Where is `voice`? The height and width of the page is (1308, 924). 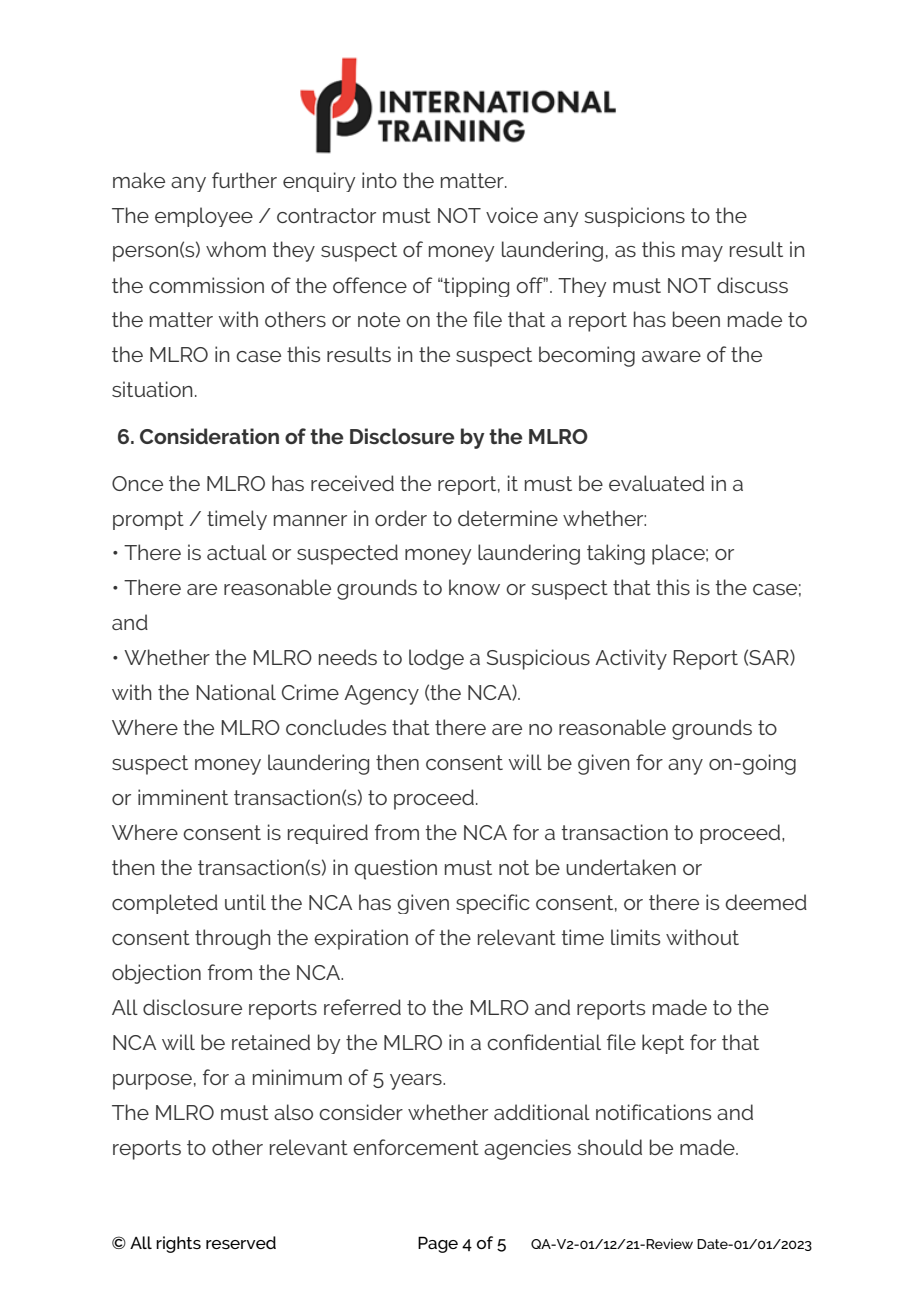 voice is located at coordinates (512, 215).
